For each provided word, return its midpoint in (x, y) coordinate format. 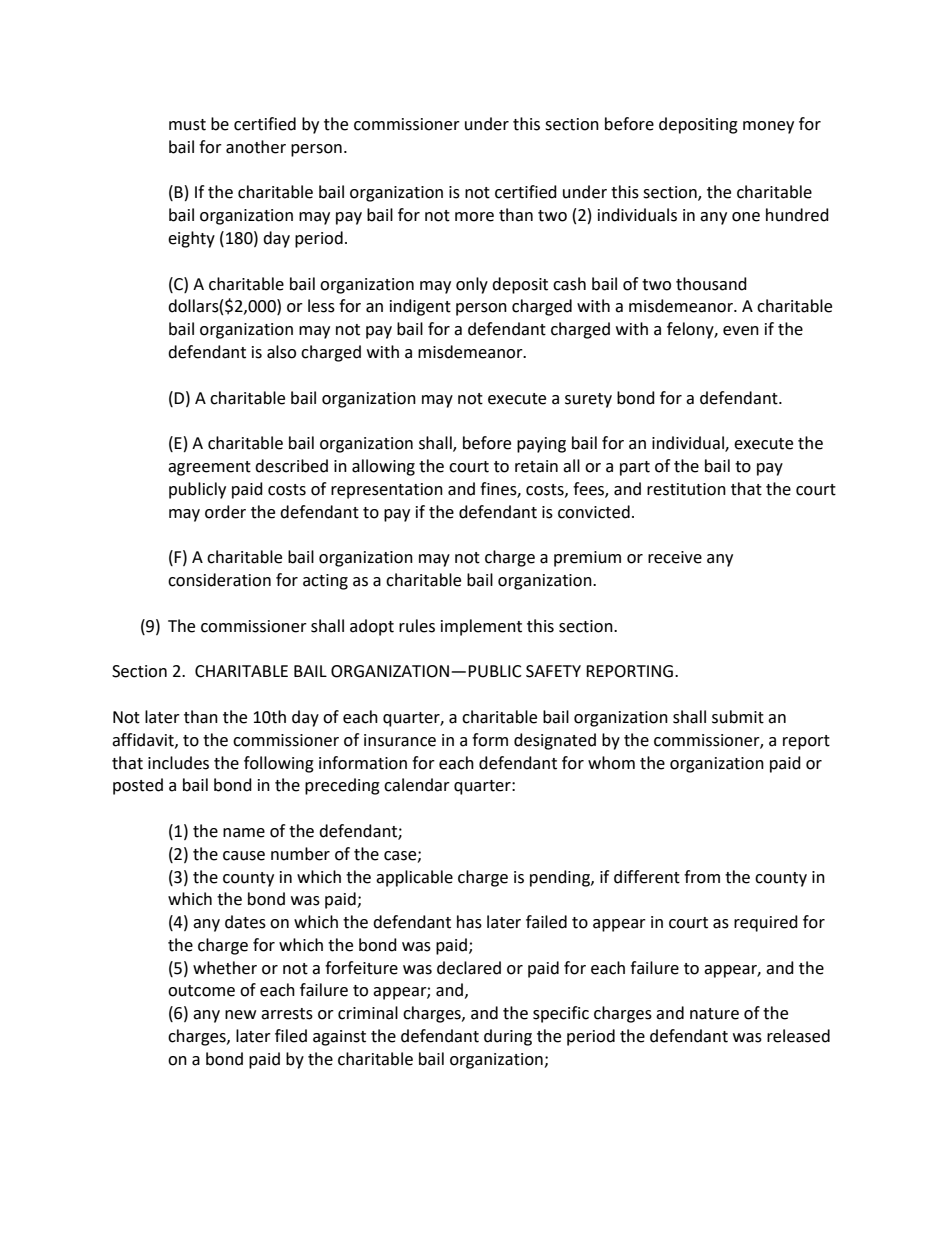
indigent (420, 307)
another (256, 147)
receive (675, 557)
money (768, 127)
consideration (219, 580)
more (474, 217)
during (508, 1037)
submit (738, 717)
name (244, 833)
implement (481, 627)
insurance (400, 740)
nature (714, 1014)
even (741, 331)
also (281, 352)
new (240, 1015)
